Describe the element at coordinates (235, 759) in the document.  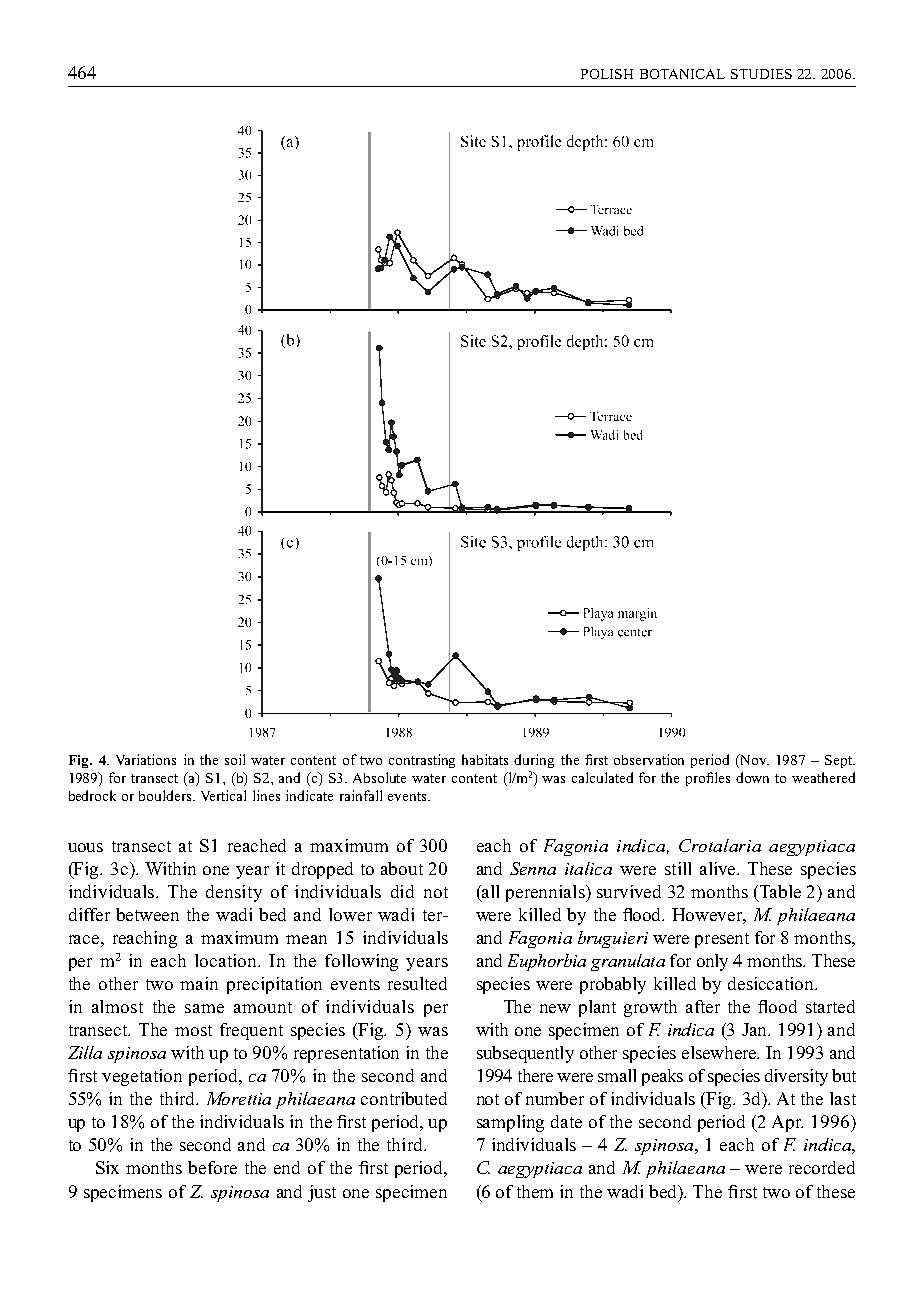
I see `soil` at that location.
